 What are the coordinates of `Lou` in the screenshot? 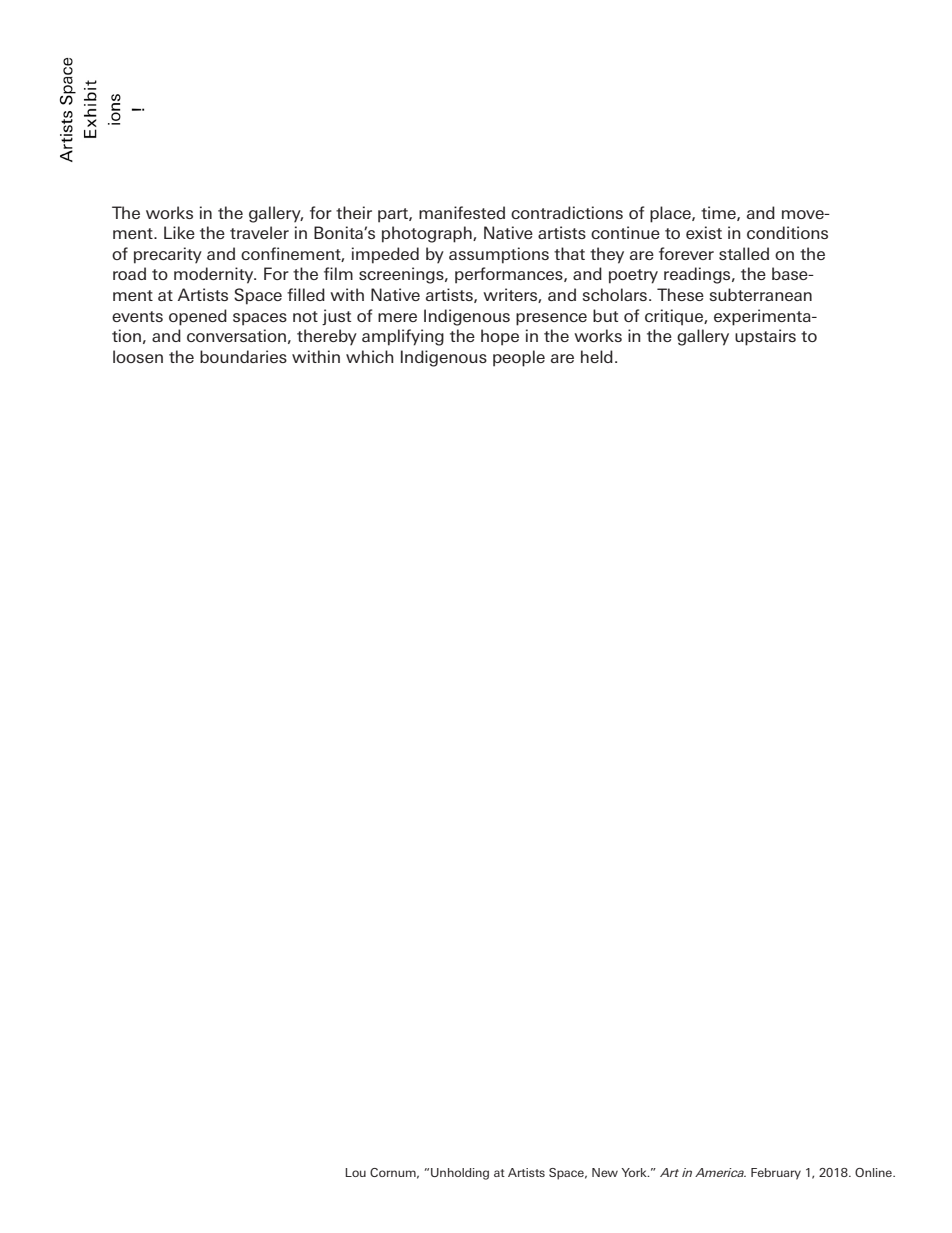 It's located at (355, 1172).
